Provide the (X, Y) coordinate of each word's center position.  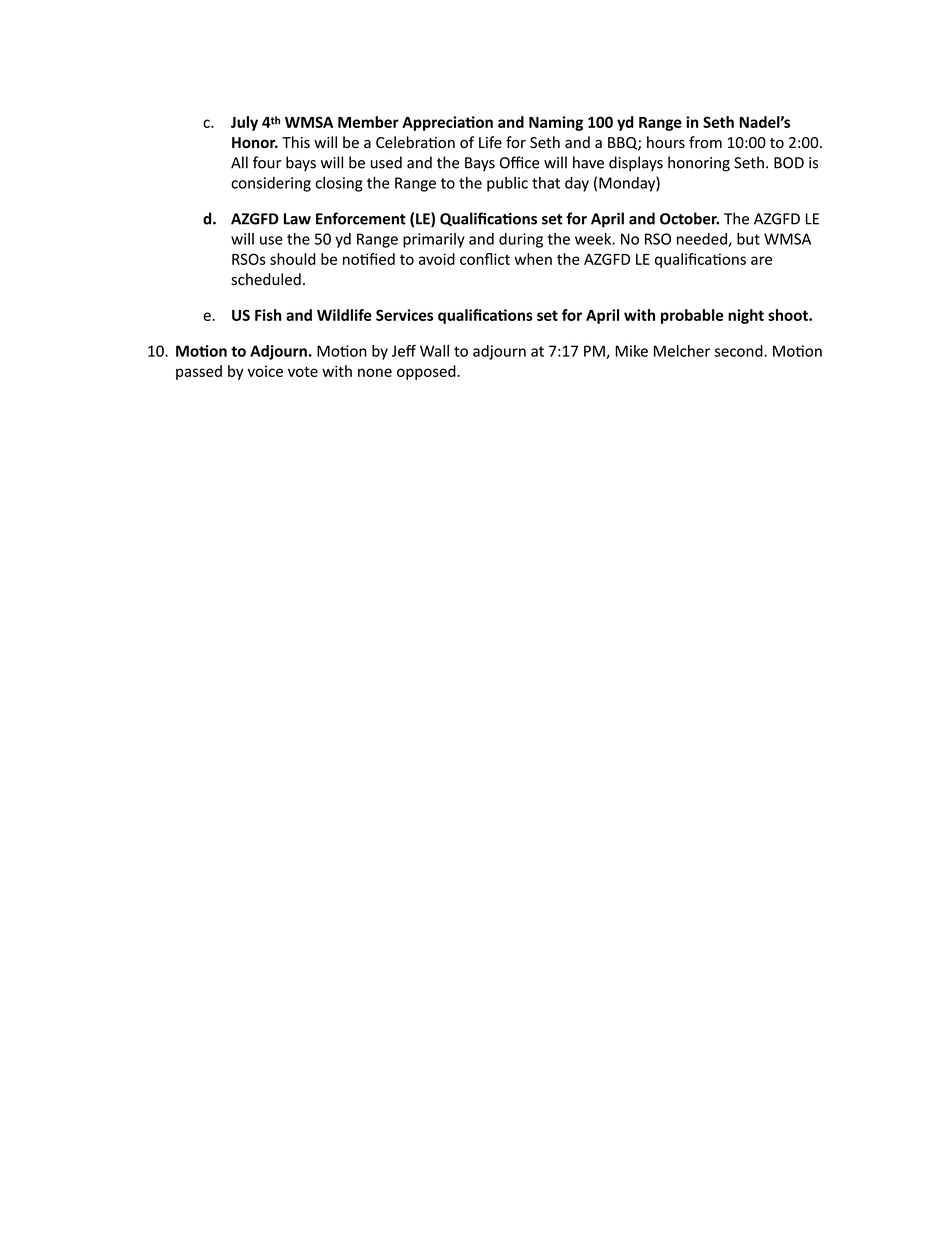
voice (265, 371)
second (740, 351)
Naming (556, 123)
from (705, 142)
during (521, 240)
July (244, 123)
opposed (427, 372)
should (293, 259)
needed (703, 240)
